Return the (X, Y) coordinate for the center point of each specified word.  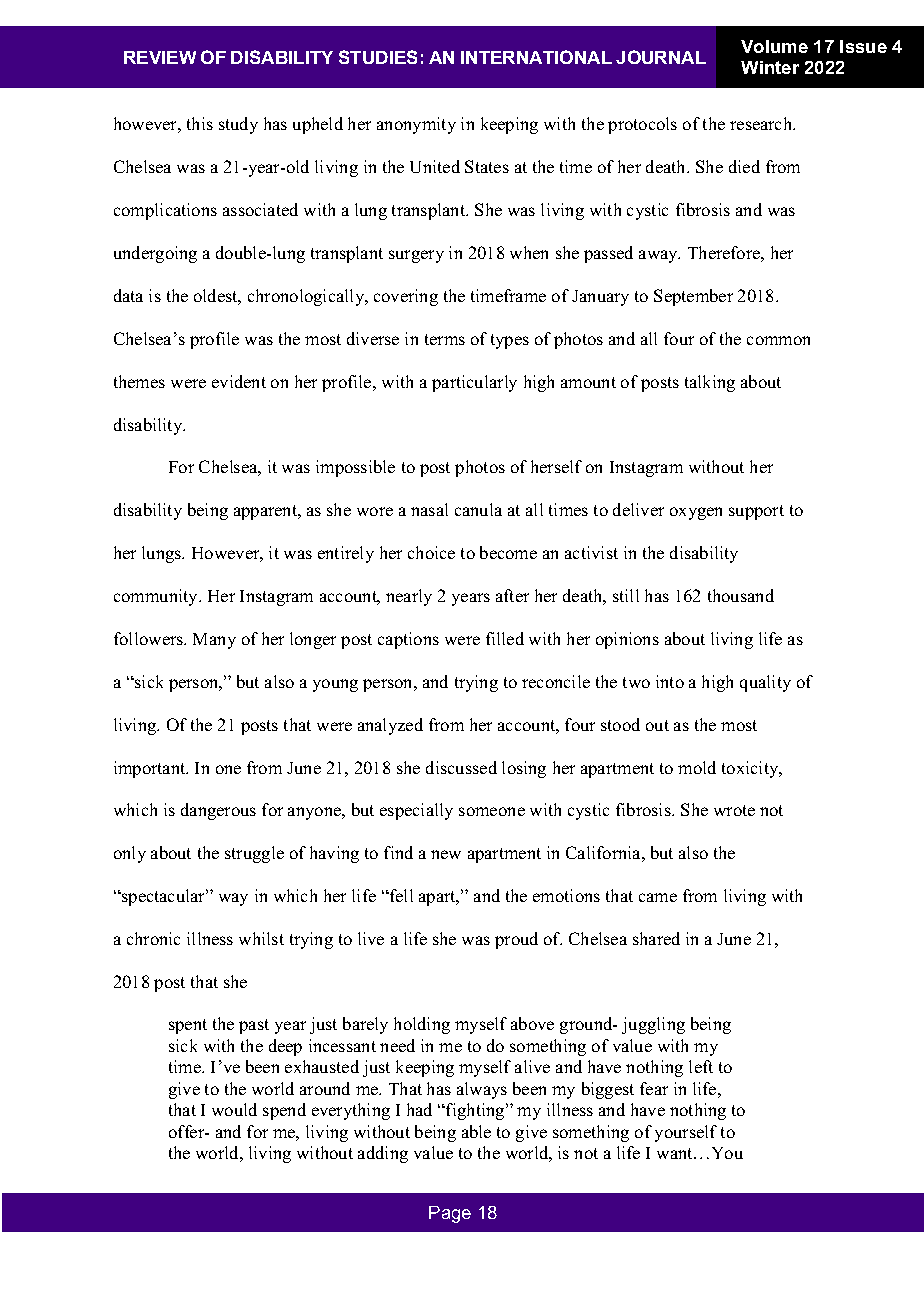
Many (214, 641)
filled (505, 638)
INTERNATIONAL (536, 57)
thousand (741, 595)
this (200, 123)
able (476, 1131)
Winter (770, 67)
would (234, 1109)
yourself (686, 1133)
